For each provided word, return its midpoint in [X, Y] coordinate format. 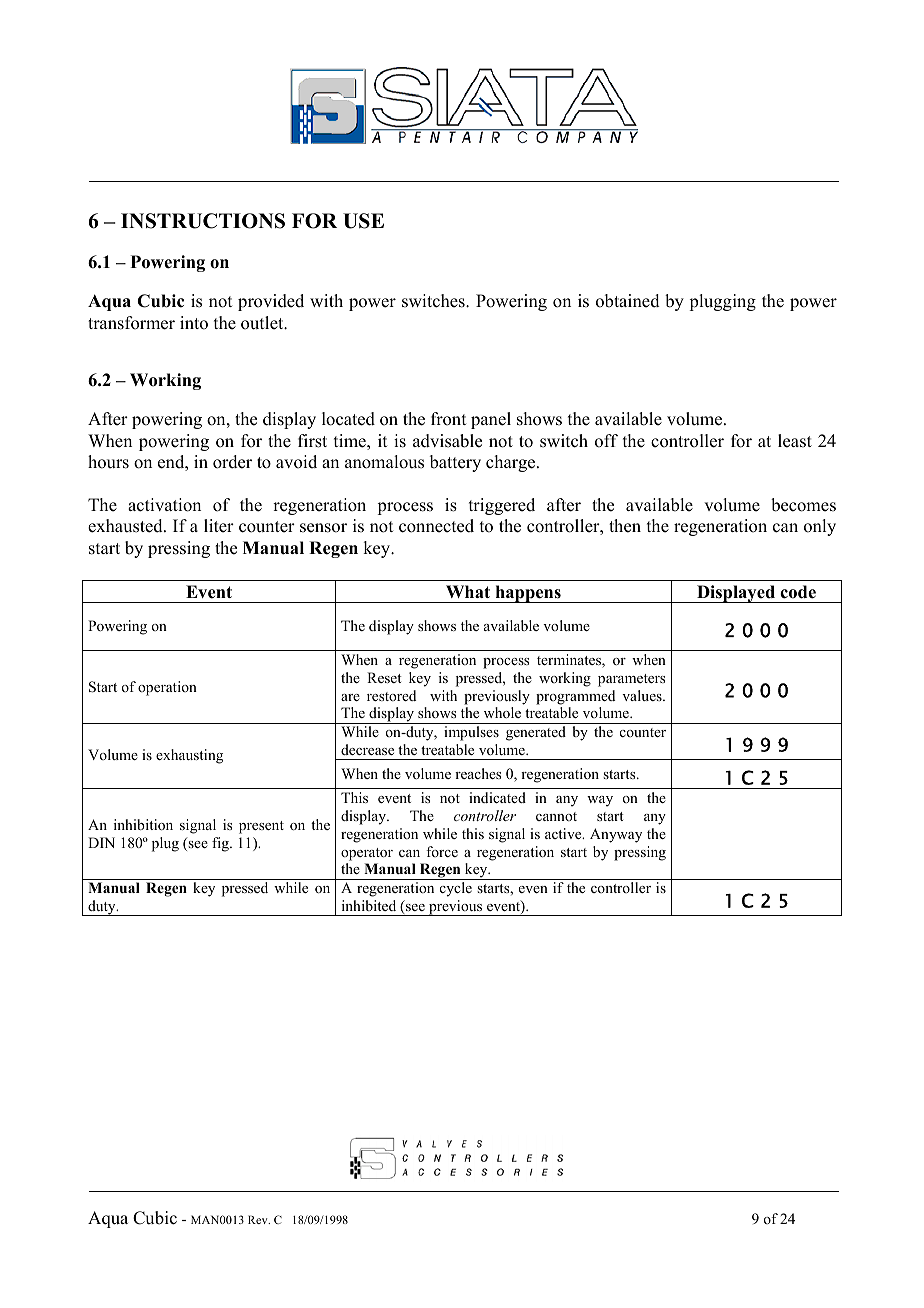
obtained [628, 301]
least [795, 441]
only [820, 527]
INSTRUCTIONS [203, 221]
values [643, 695]
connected [436, 526]
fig [221, 844]
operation [167, 688]
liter [219, 526]
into [194, 323]
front [448, 419]
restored [391, 695]
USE [363, 221]
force [442, 851]
